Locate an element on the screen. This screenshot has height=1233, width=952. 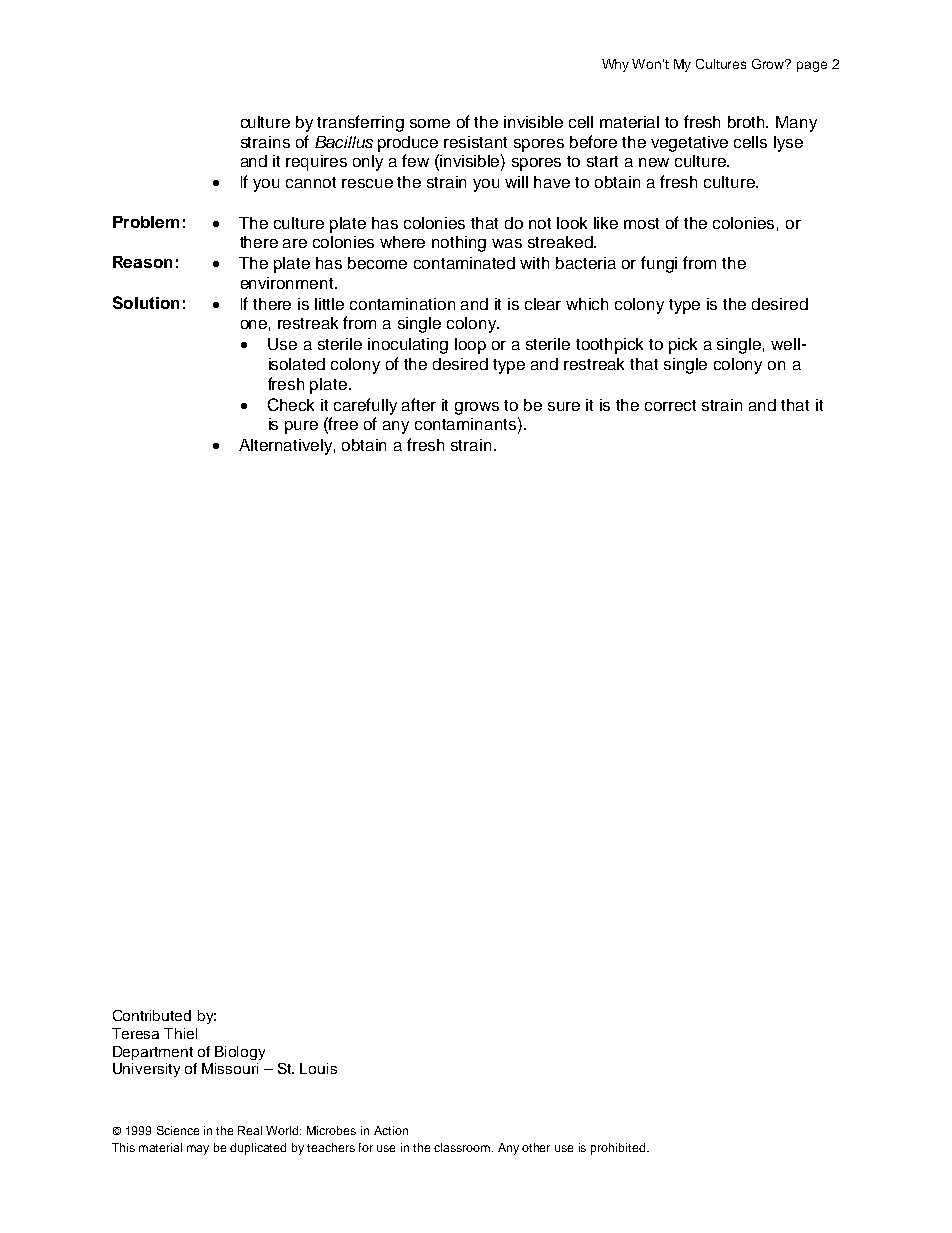
loop is located at coordinates (470, 346).
